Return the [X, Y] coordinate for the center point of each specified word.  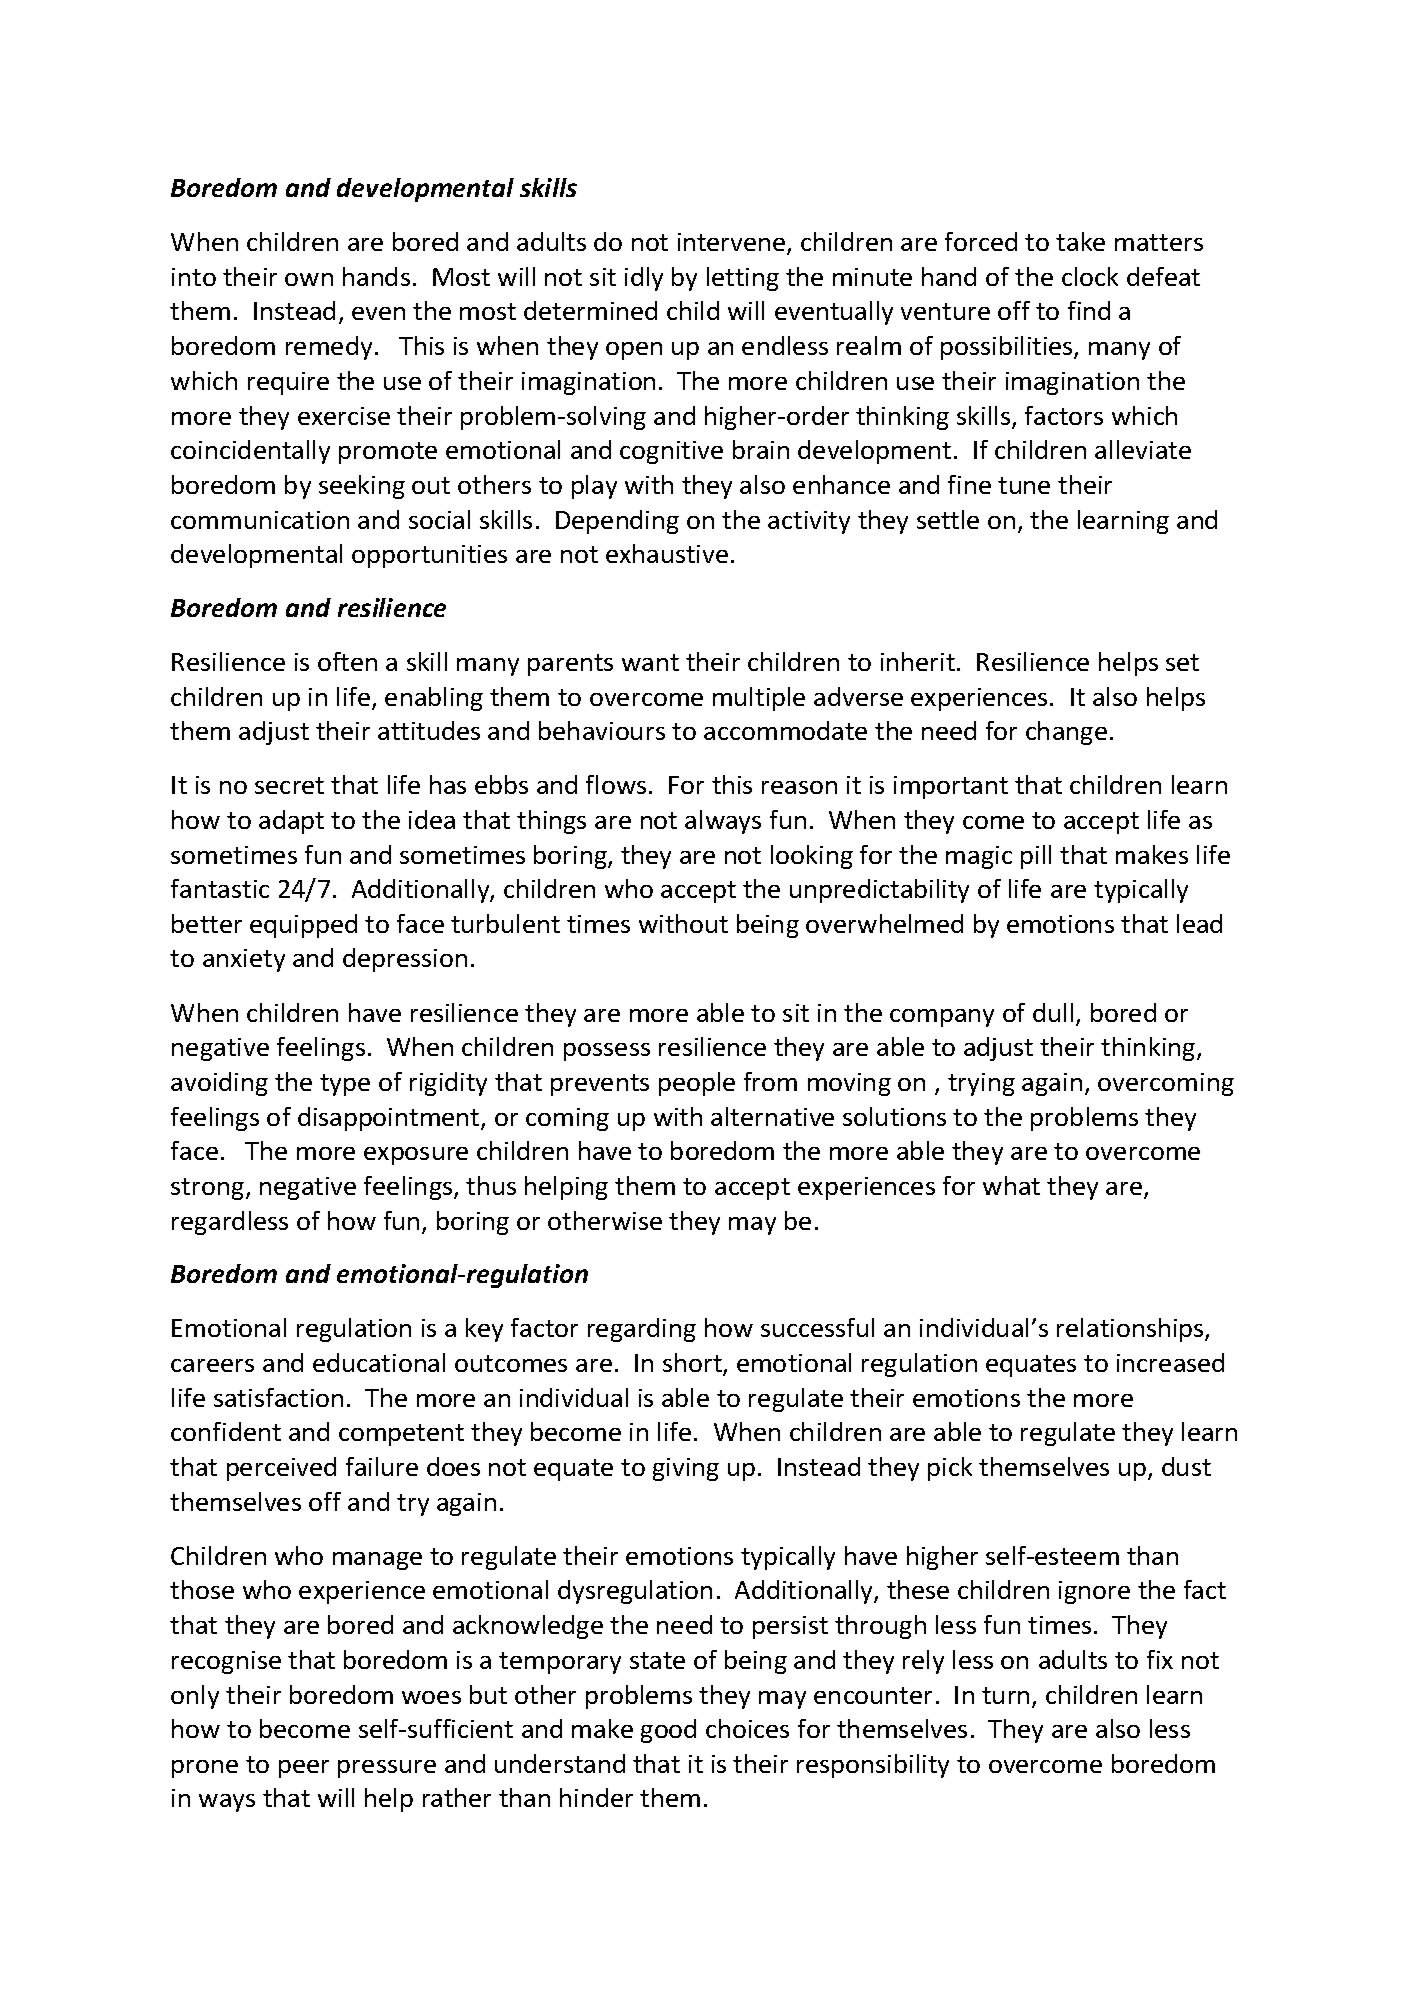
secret [289, 785]
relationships [1131, 1330]
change [1066, 733]
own [309, 279]
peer [304, 1769]
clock [1090, 276]
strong [209, 1189]
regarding [642, 1330]
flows [616, 784]
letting [743, 279]
